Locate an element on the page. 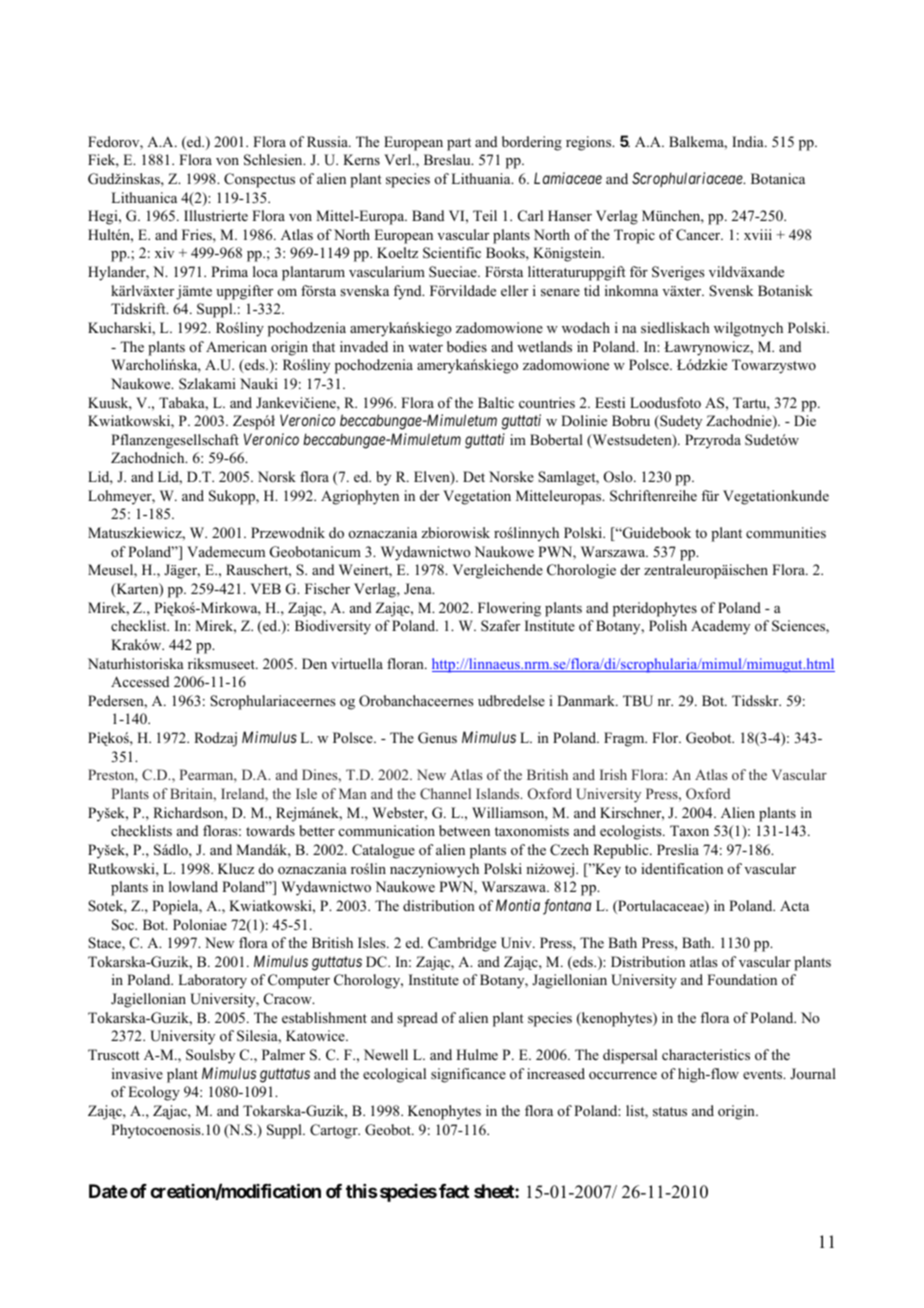 This page has width=924, height=1308. between is located at coordinates (464, 830).
